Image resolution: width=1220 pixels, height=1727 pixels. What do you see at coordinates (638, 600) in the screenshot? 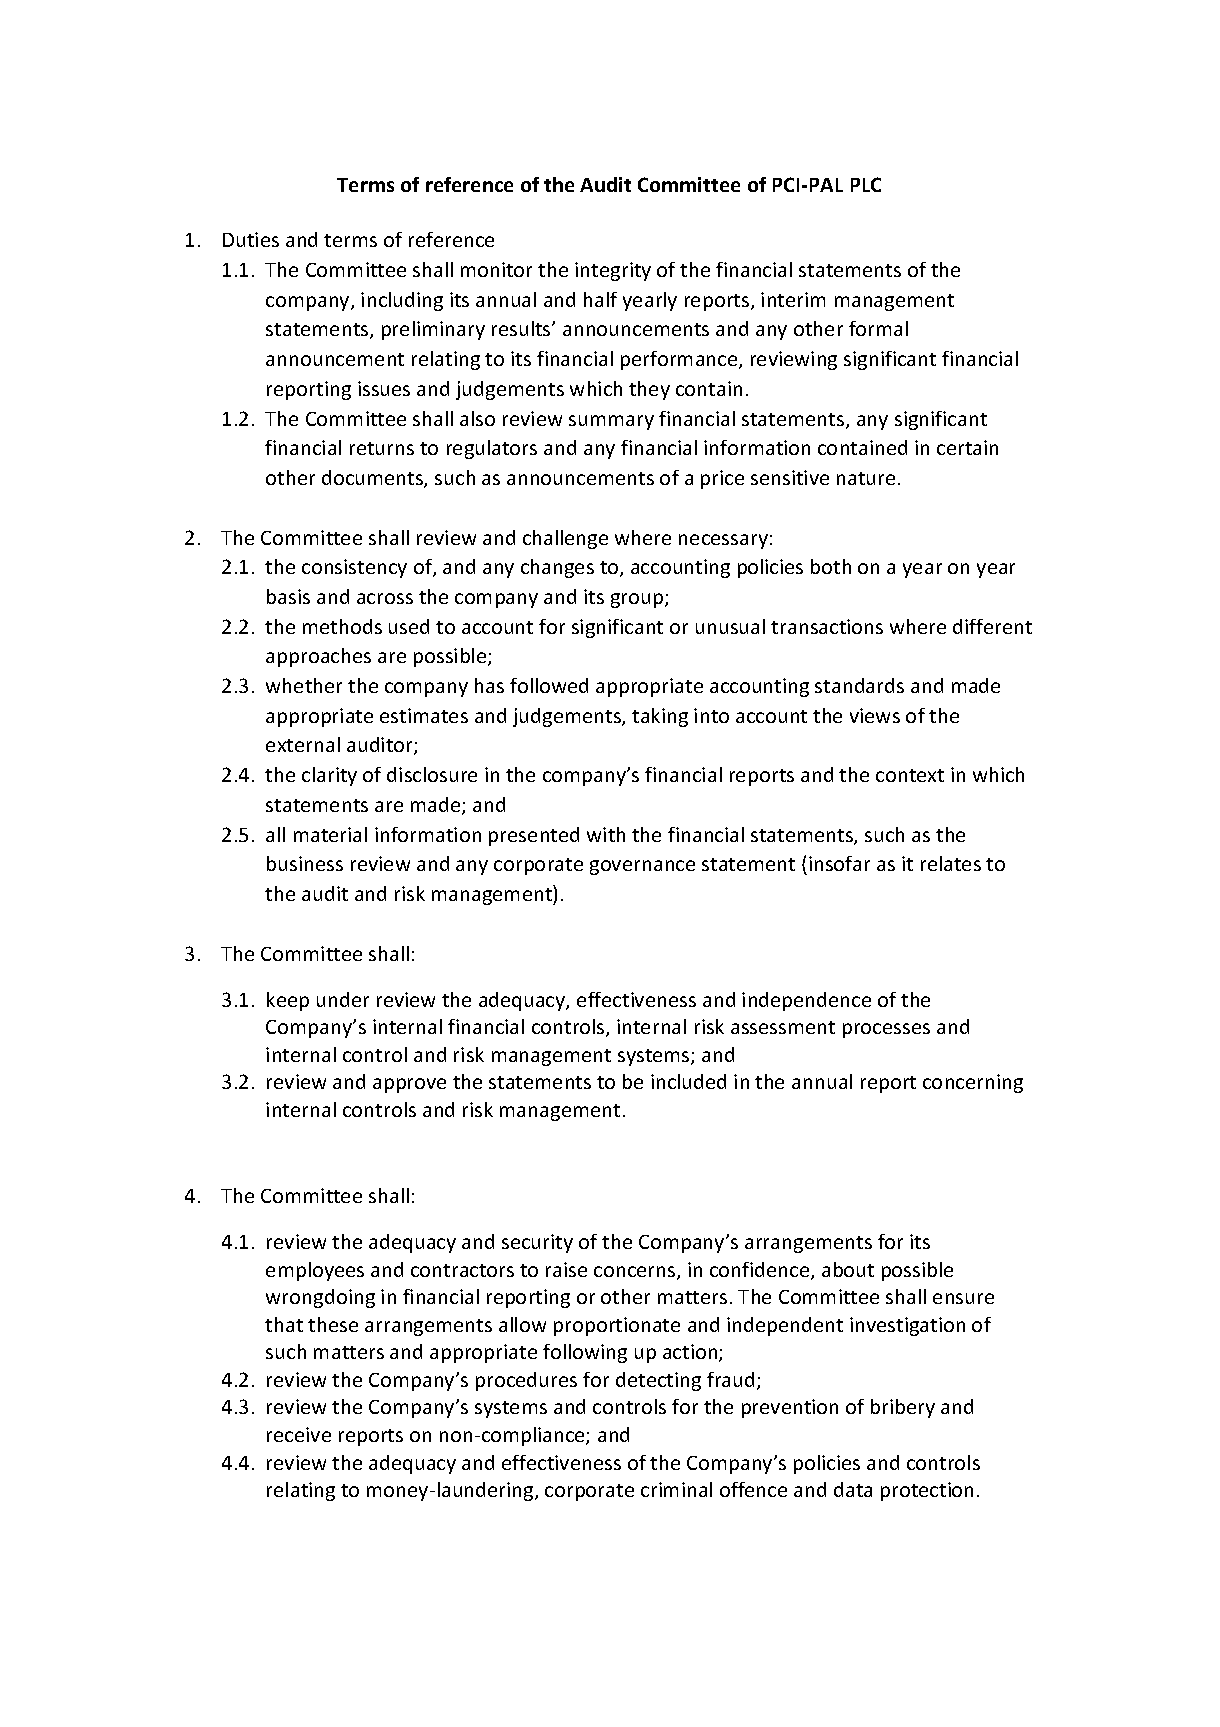
I see `group` at bounding box center [638, 600].
